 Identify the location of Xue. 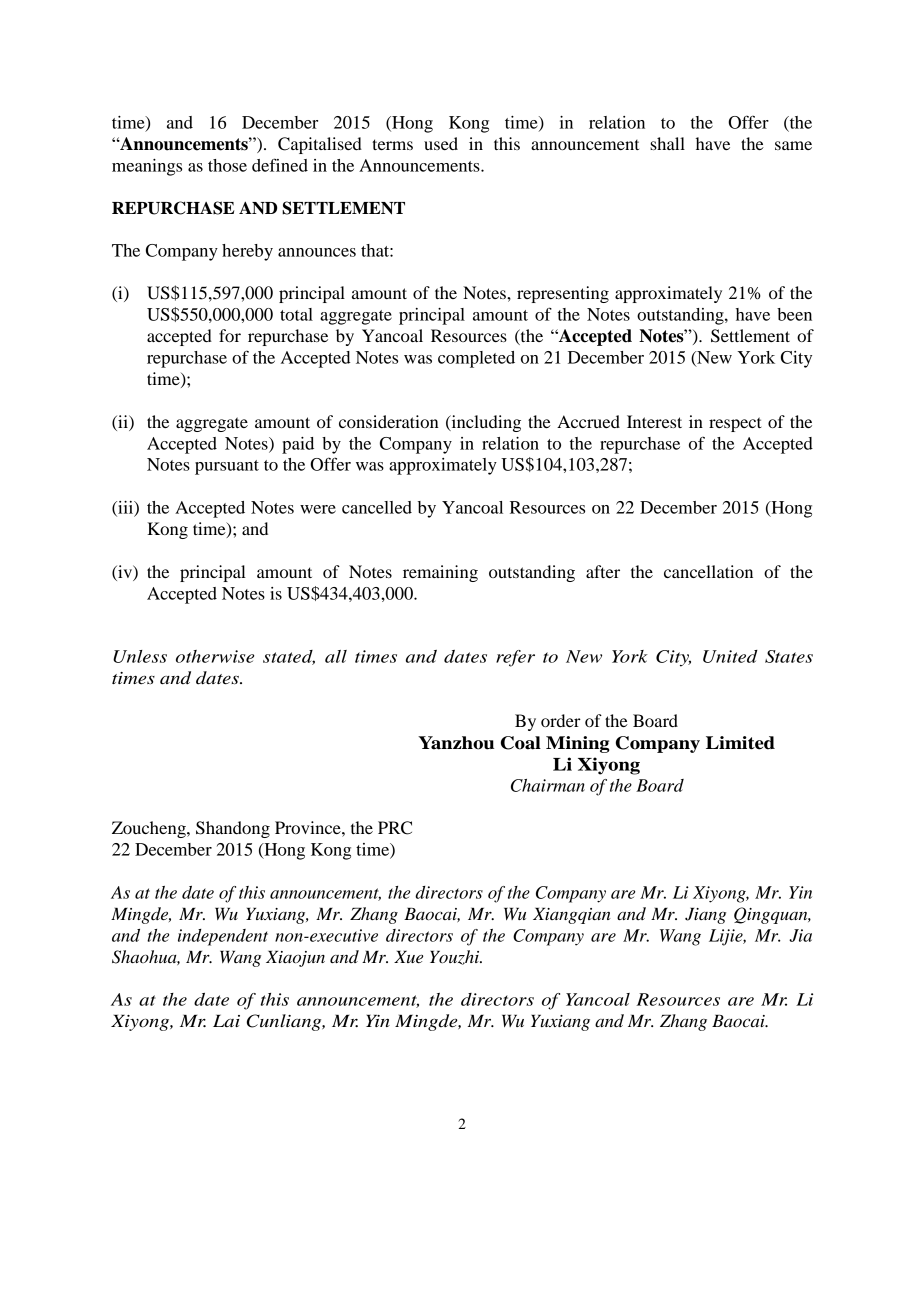
(408, 957).
